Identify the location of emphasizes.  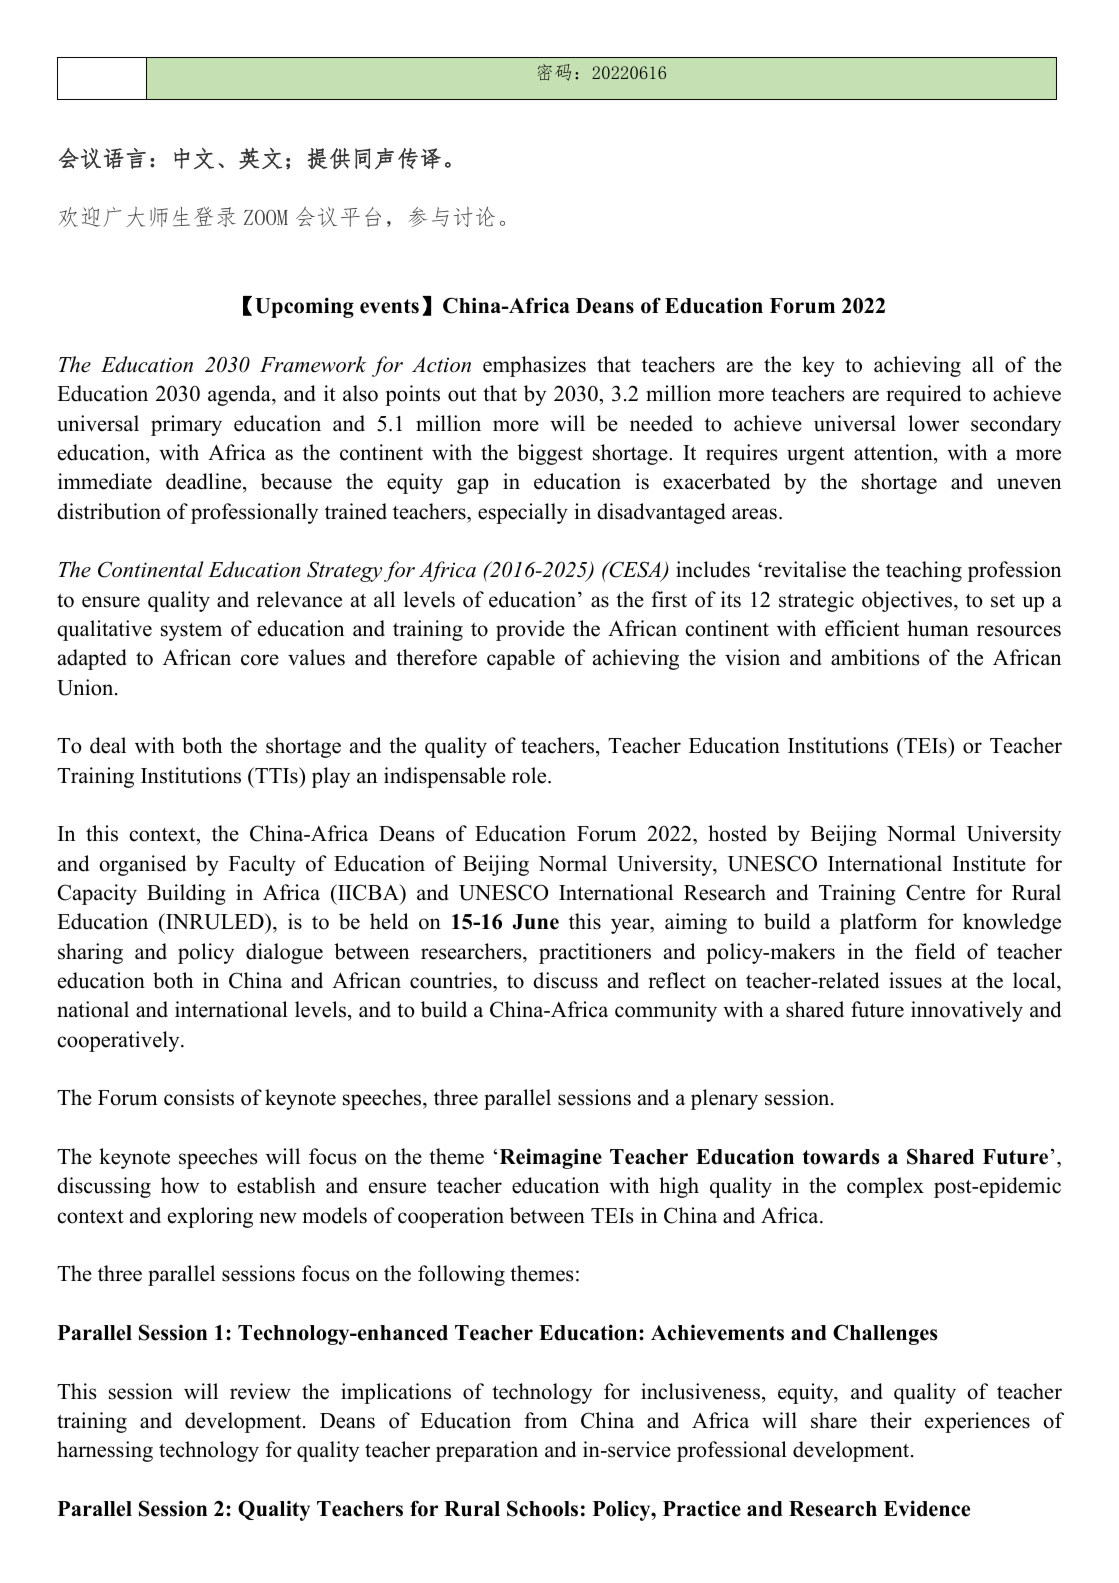
(534, 366).
